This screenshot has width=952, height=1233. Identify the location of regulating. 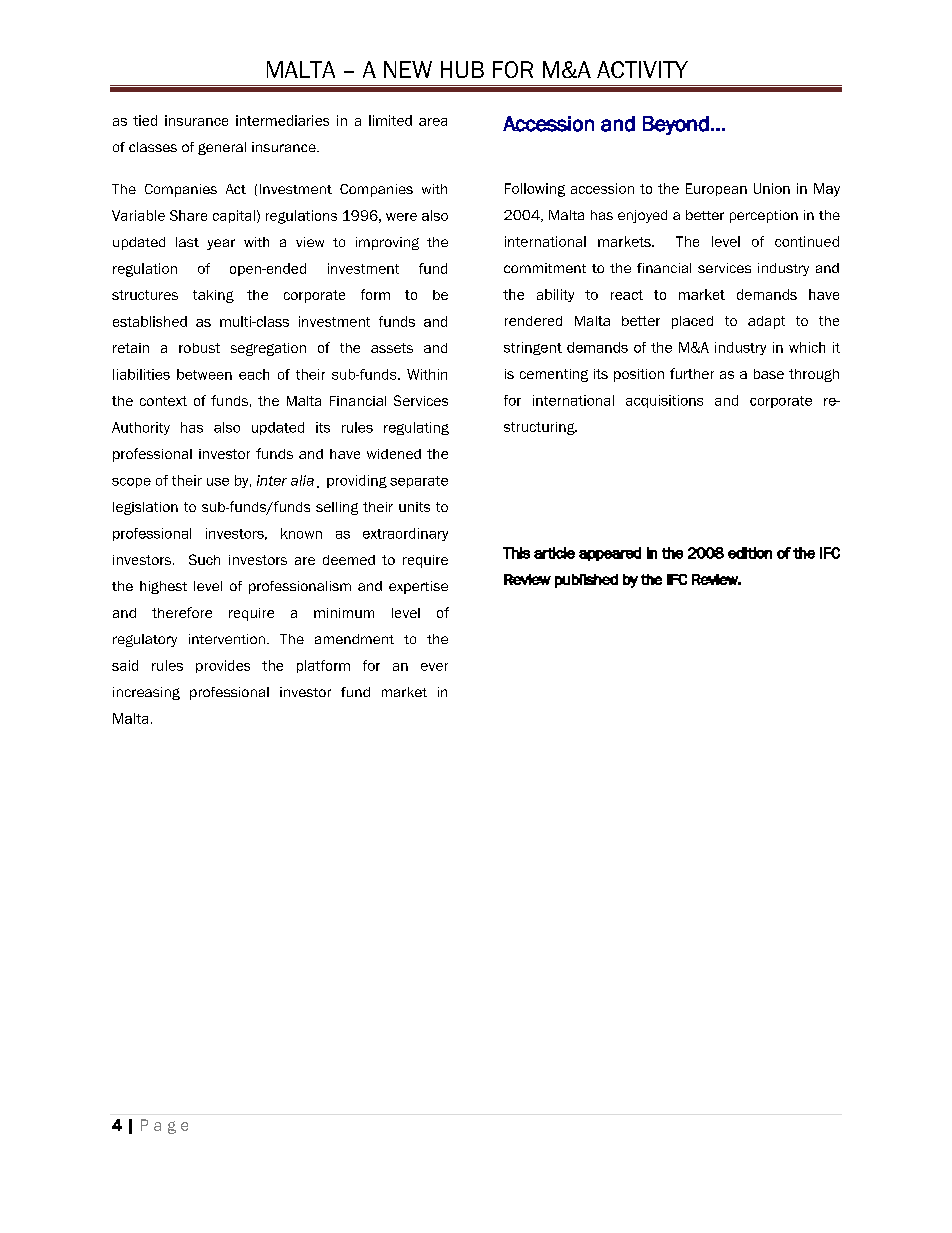
(416, 428).
